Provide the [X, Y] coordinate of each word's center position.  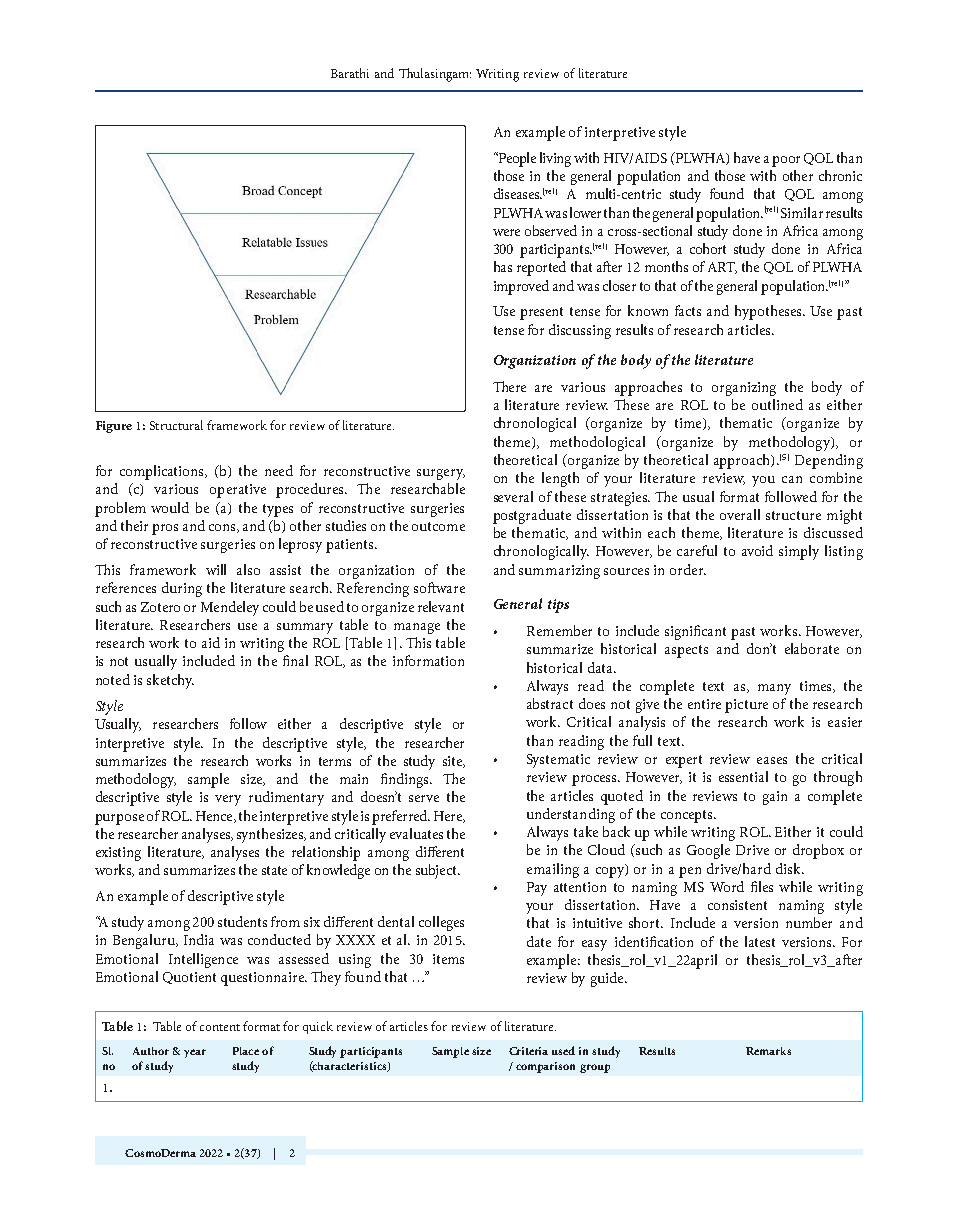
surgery [441, 474]
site [453, 762]
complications [163, 472]
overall [740, 514]
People [516, 159]
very [228, 800]
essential [743, 776]
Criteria [528, 1051]
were [506, 232]
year [195, 1053]
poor [786, 161]
